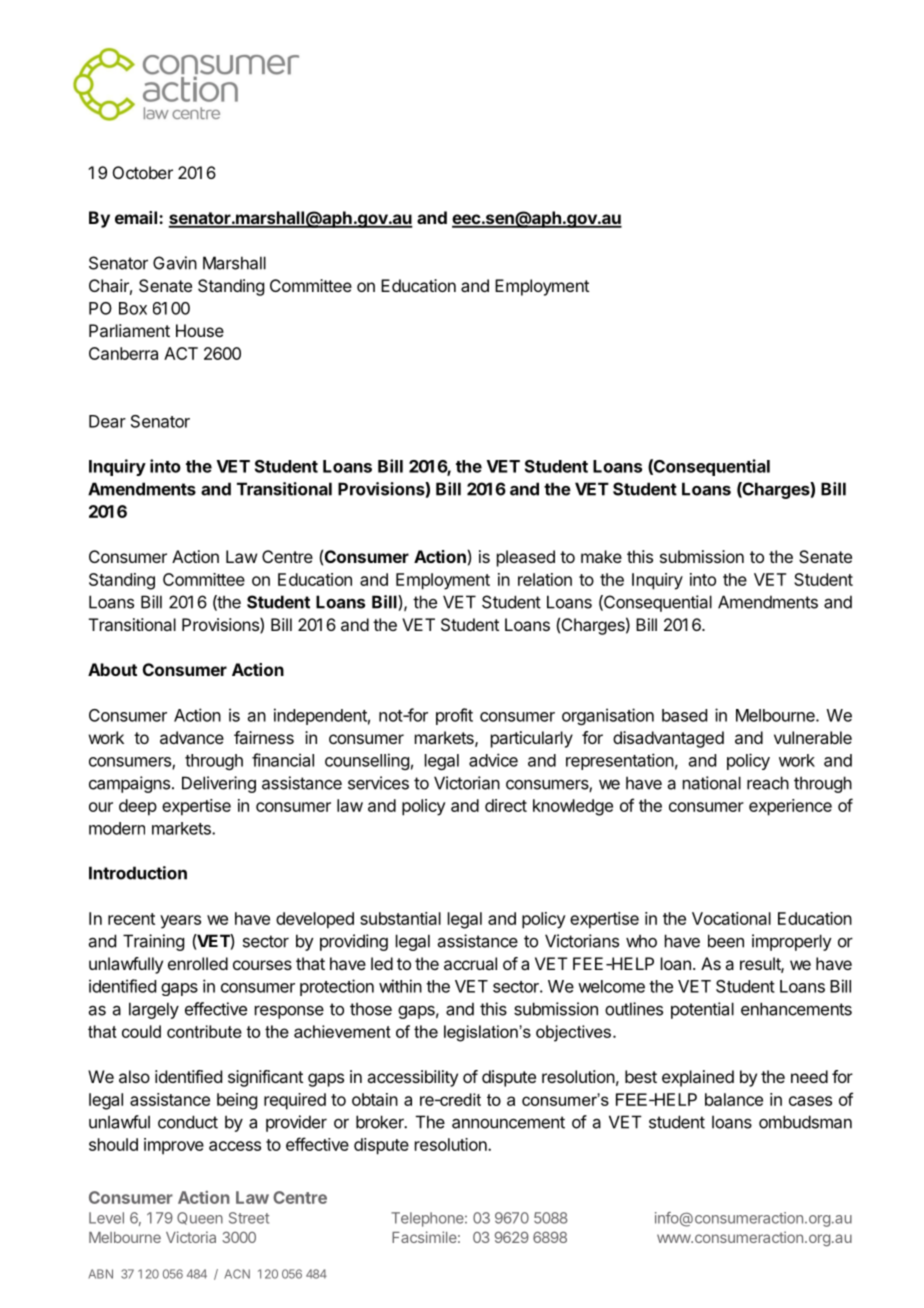 The height and width of the screenshot is (1308, 924). I want to click on profit, so click(454, 716).
